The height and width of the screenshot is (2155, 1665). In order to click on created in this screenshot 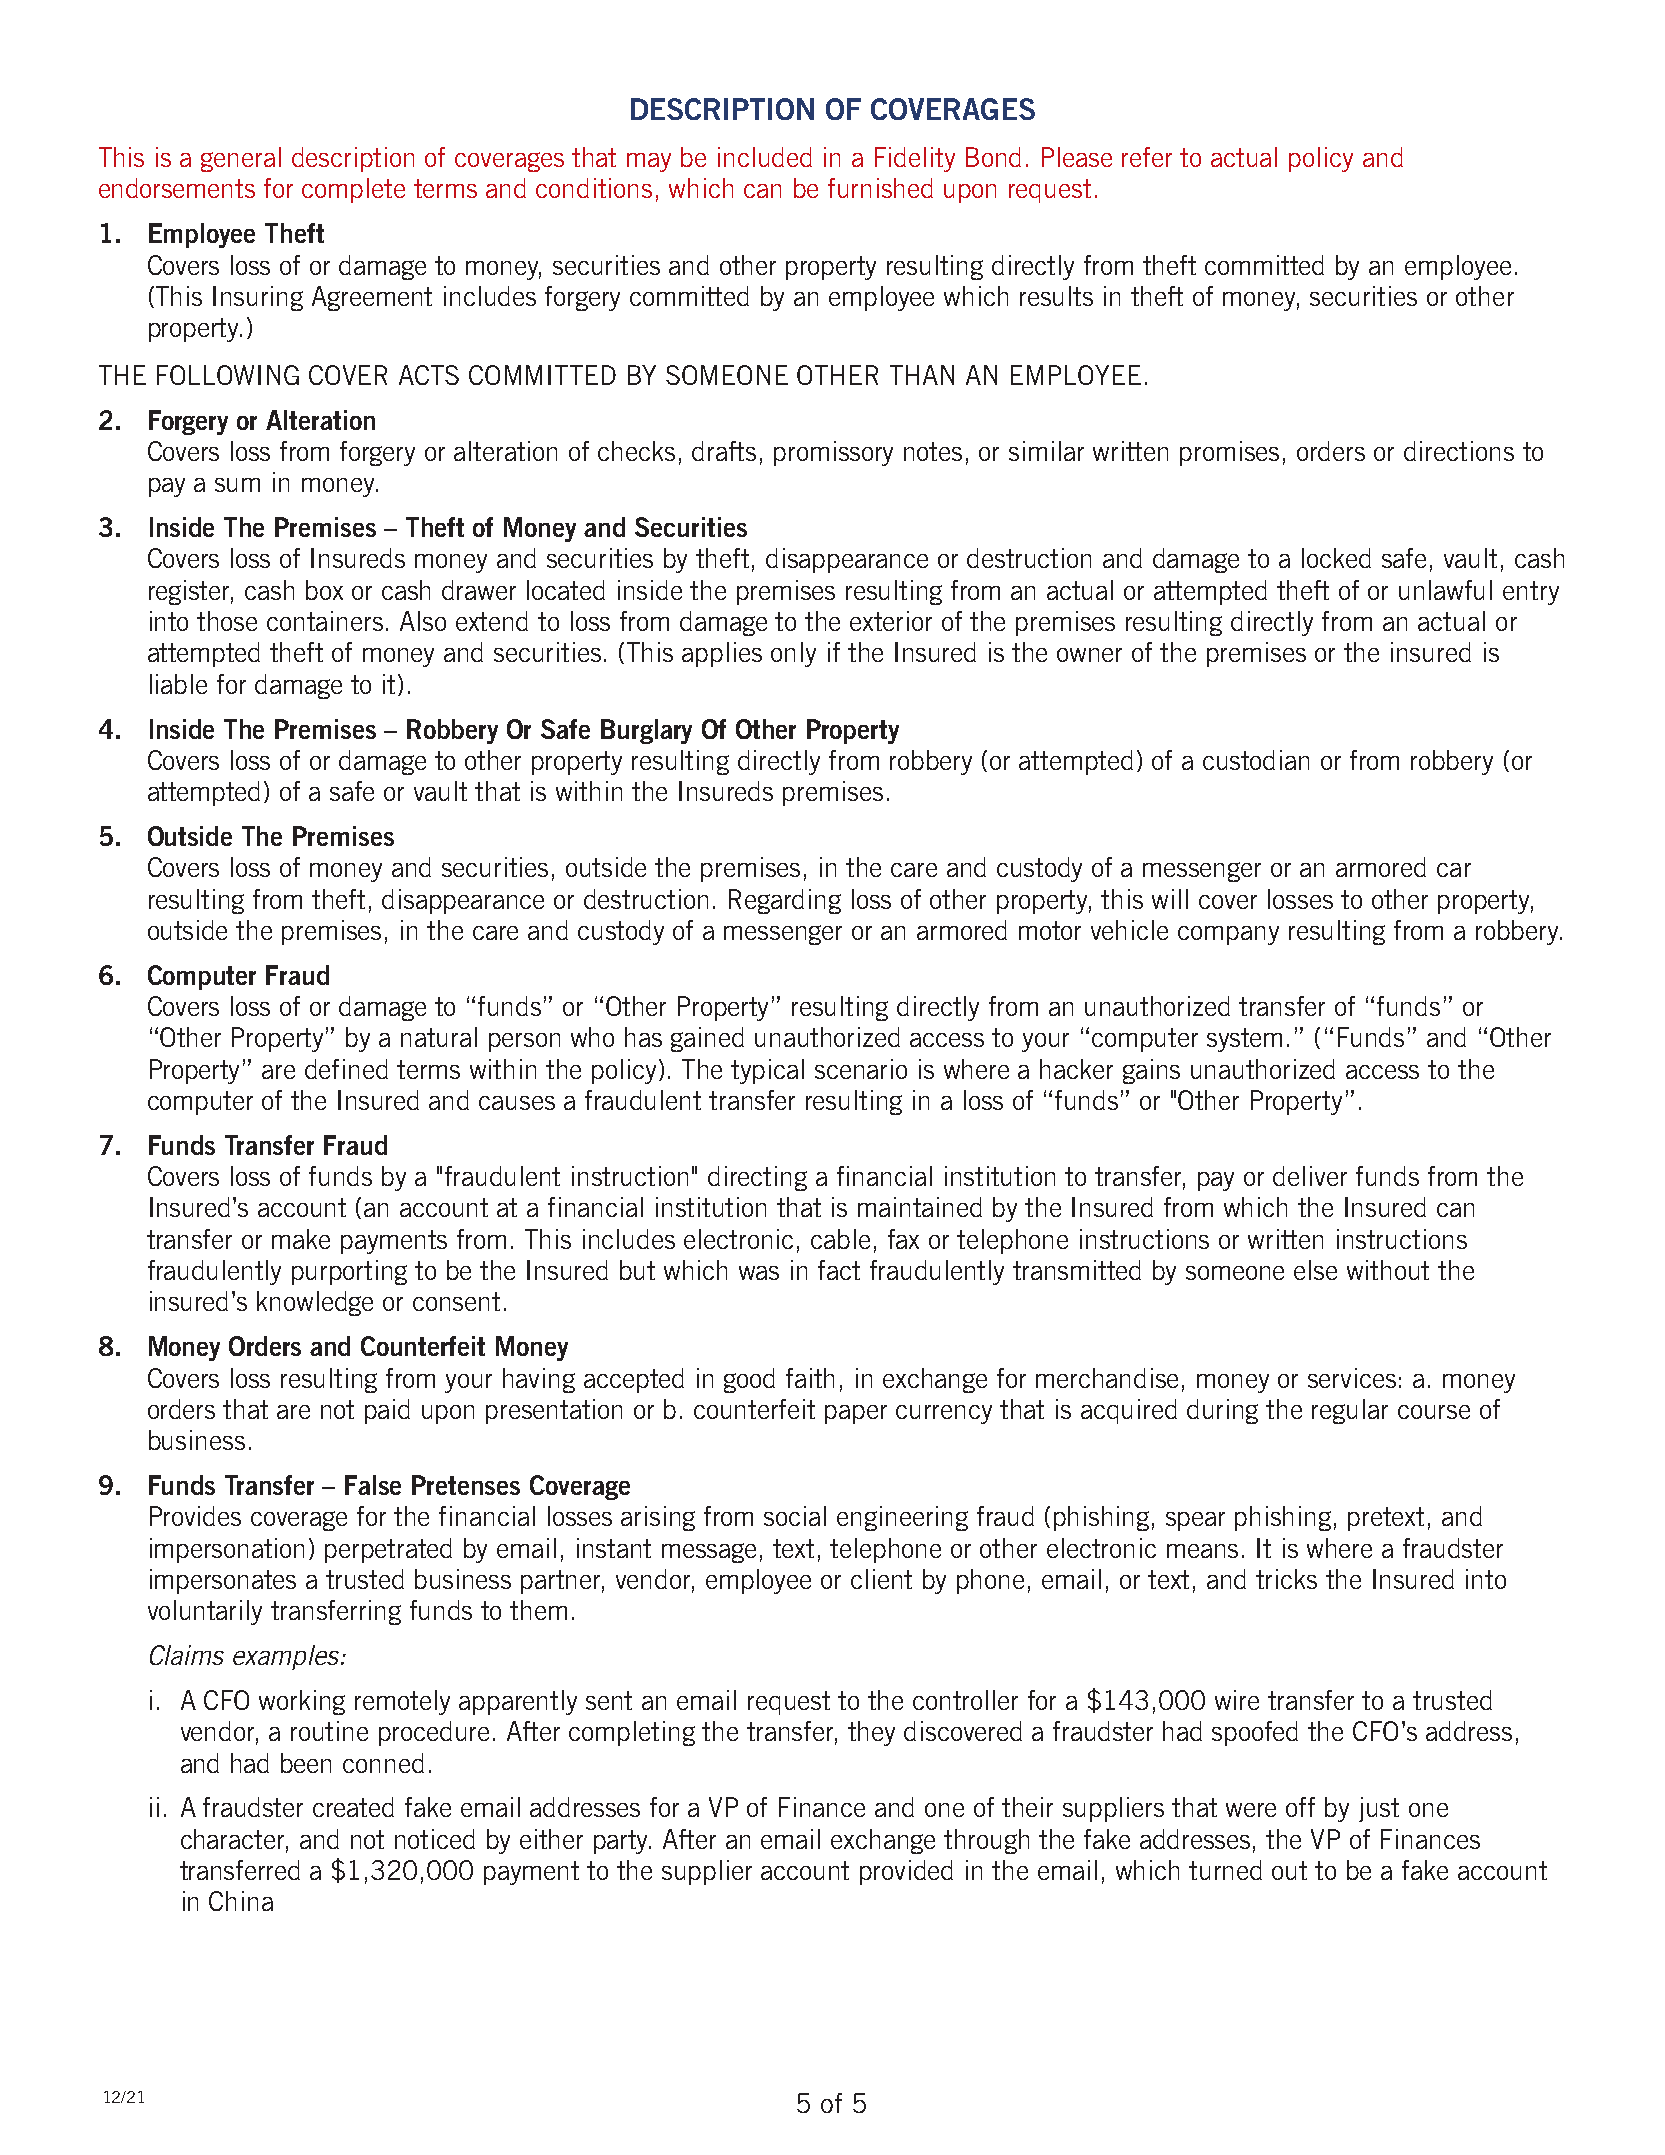, I will do `click(353, 1807)`.
